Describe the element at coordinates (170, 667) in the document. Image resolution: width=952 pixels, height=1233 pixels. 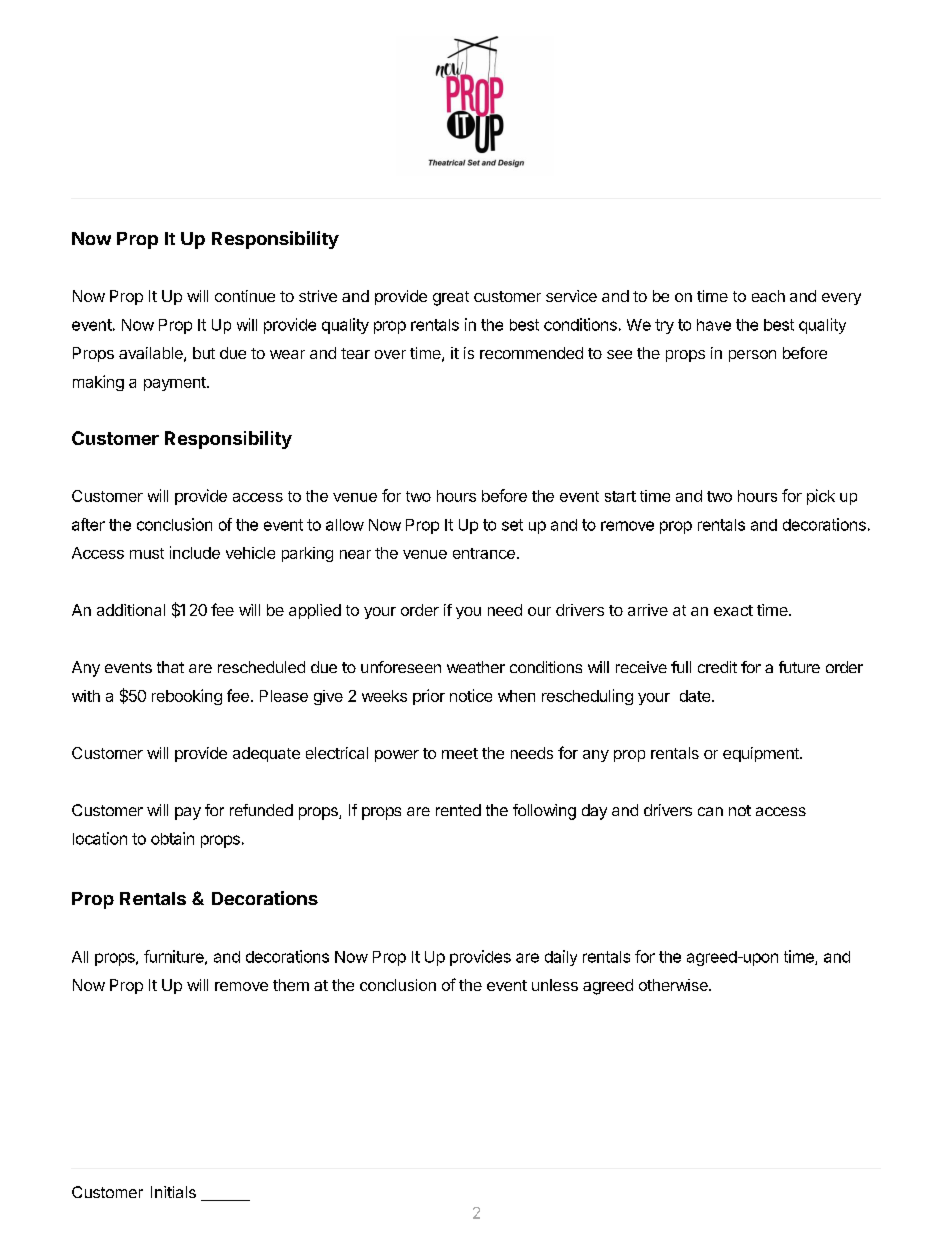
I see `that` at that location.
